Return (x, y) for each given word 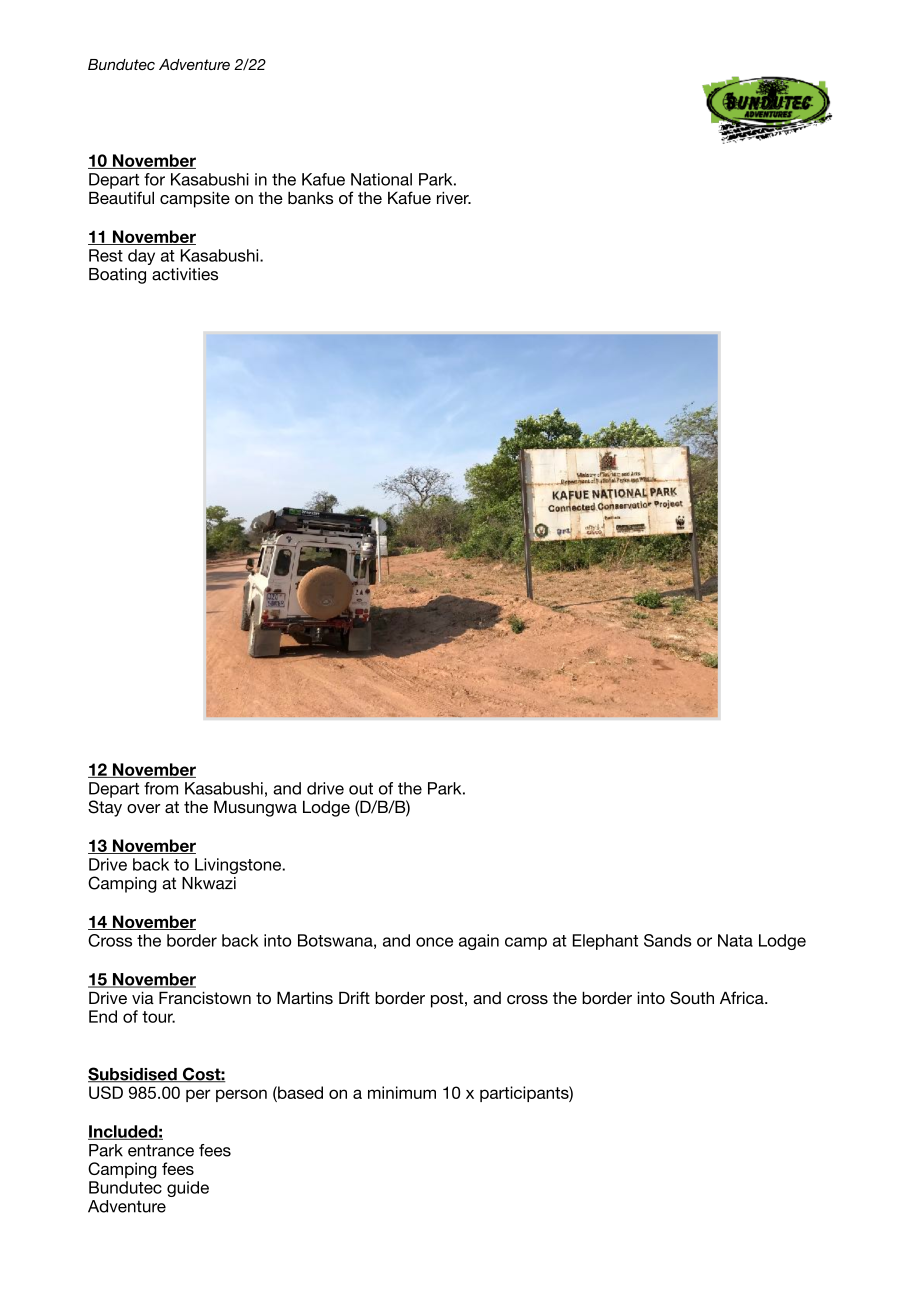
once (434, 942)
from (161, 788)
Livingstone (239, 866)
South (692, 998)
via (143, 997)
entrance (161, 1150)
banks (310, 197)
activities (185, 274)
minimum (402, 1092)
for (154, 179)
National (381, 179)
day (141, 257)
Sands (668, 940)
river (454, 197)
